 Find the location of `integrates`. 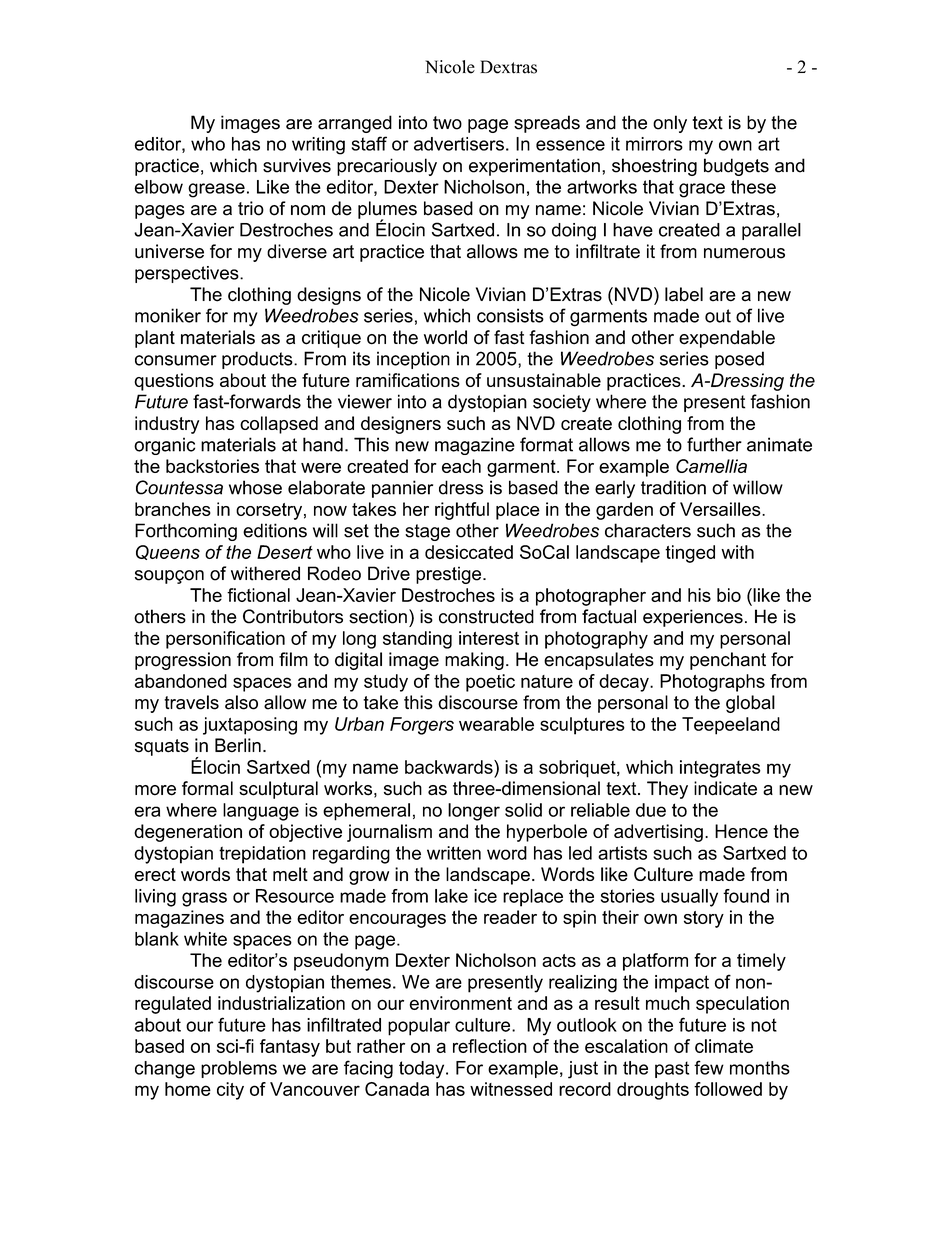

integrates is located at coordinates (720, 769).
